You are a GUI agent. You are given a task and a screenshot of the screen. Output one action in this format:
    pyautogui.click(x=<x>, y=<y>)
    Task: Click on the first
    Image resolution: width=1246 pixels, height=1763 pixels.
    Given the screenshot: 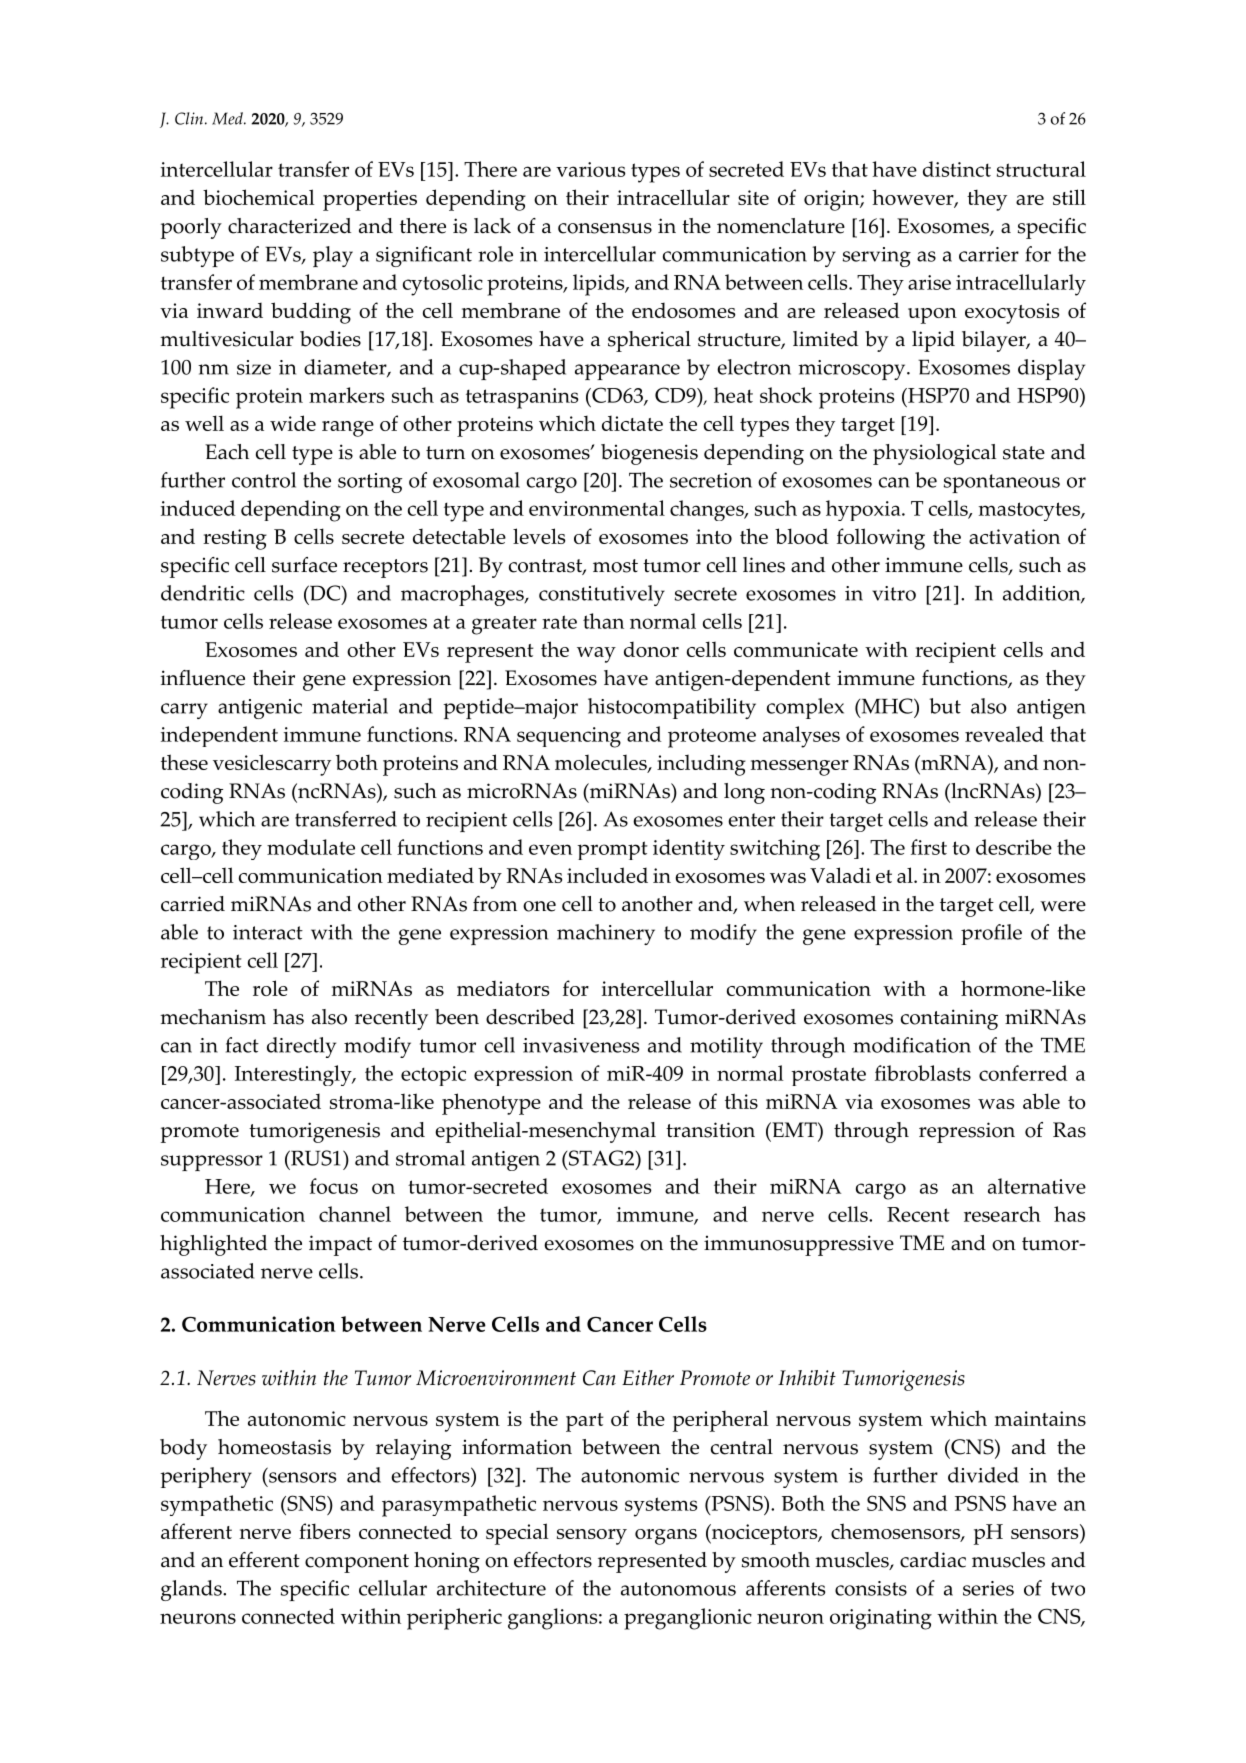 What is the action you would take?
    pyautogui.click(x=929, y=847)
